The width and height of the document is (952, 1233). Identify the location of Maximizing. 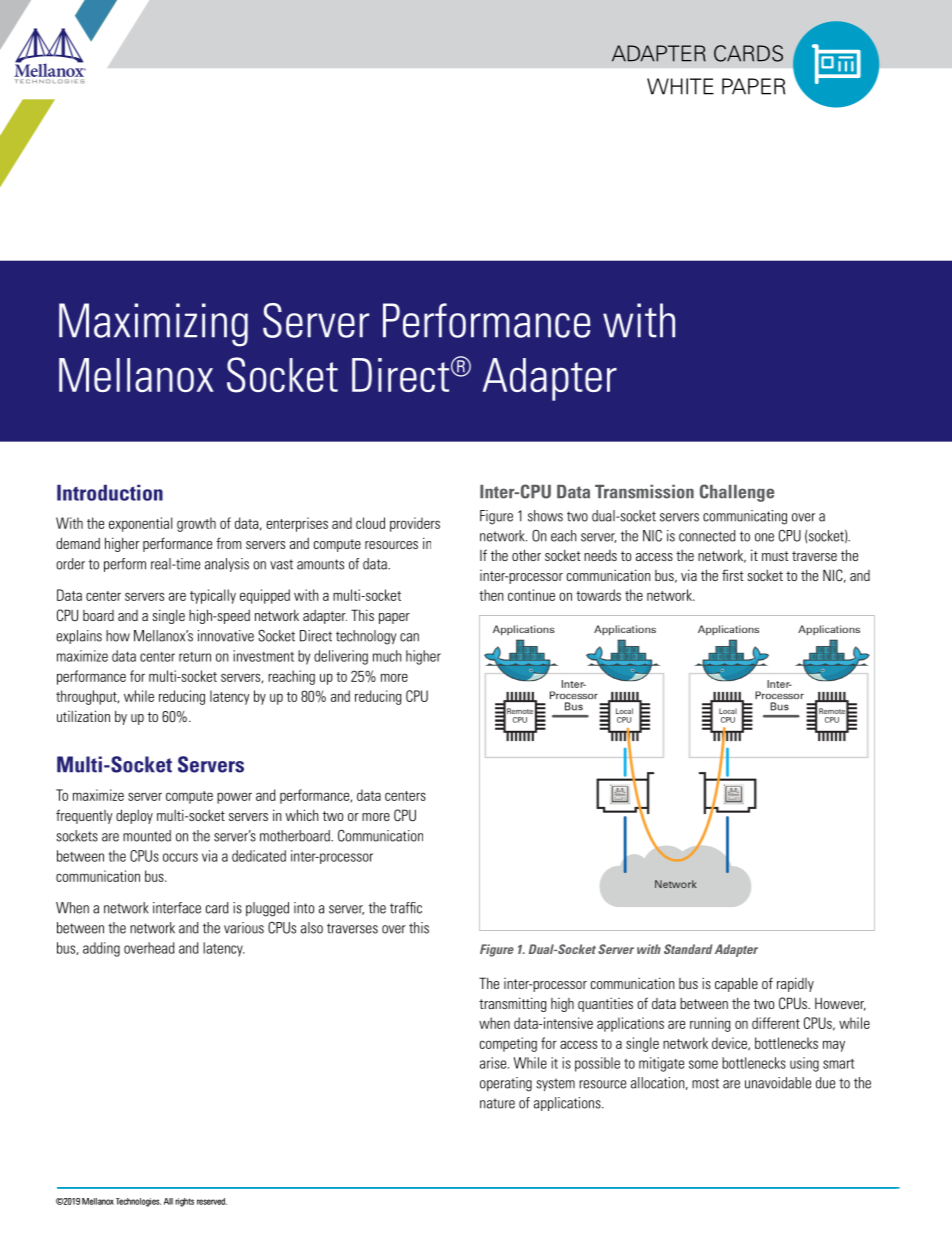
(153, 325).
